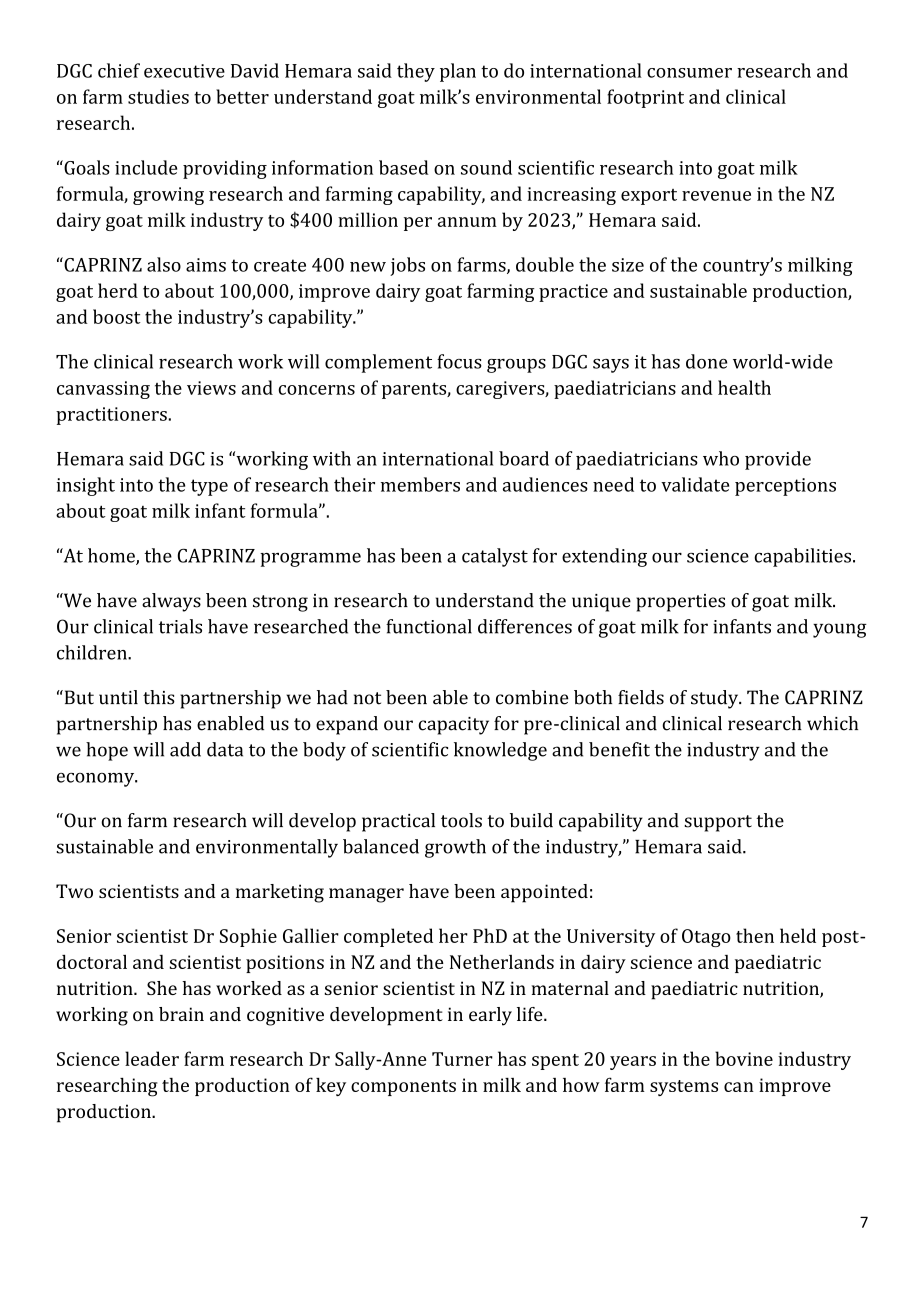  I want to click on study, so click(716, 699).
